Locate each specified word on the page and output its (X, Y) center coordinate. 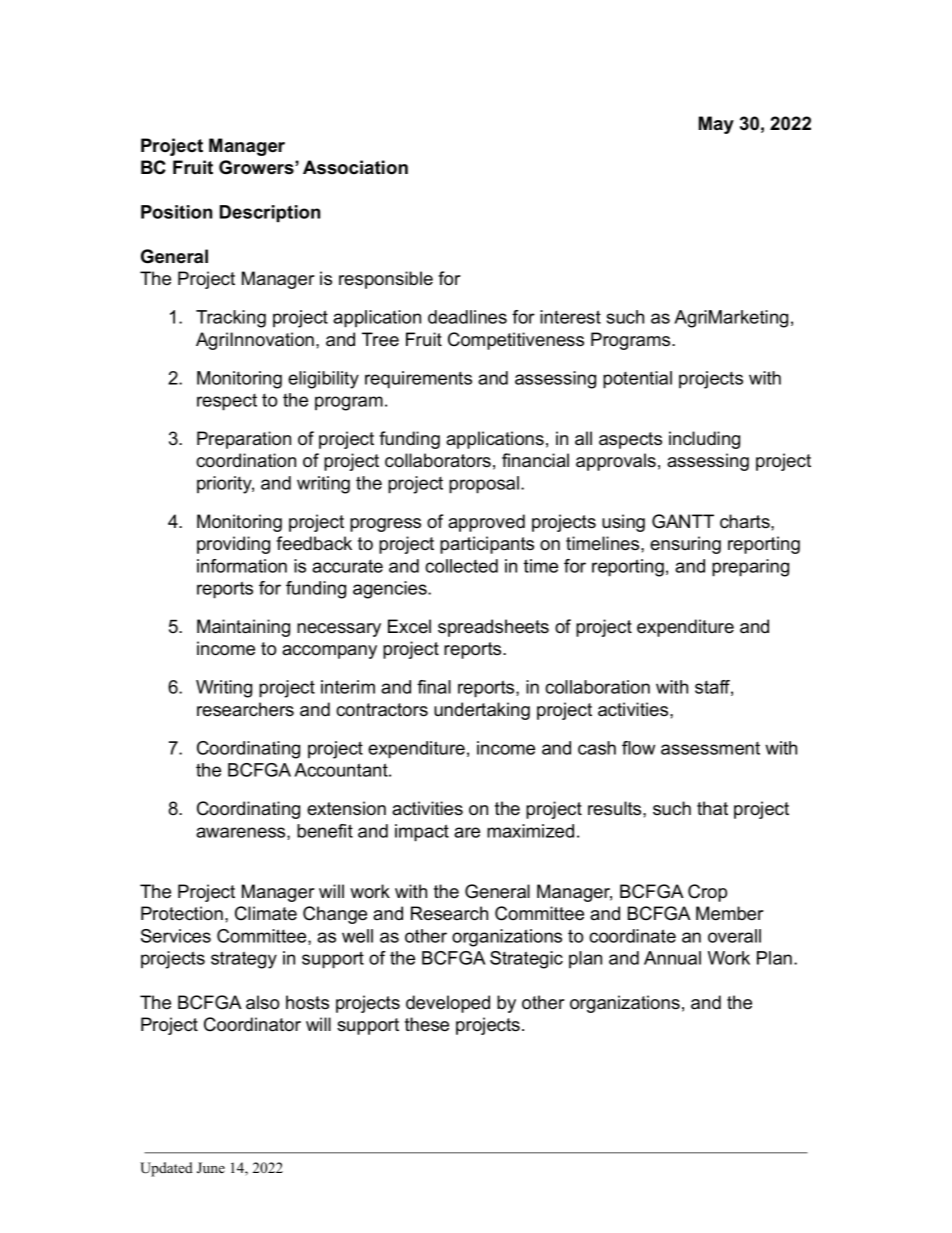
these (427, 1024)
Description (270, 213)
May (716, 125)
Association (355, 167)
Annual (672, 958)
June (211, 1168)
